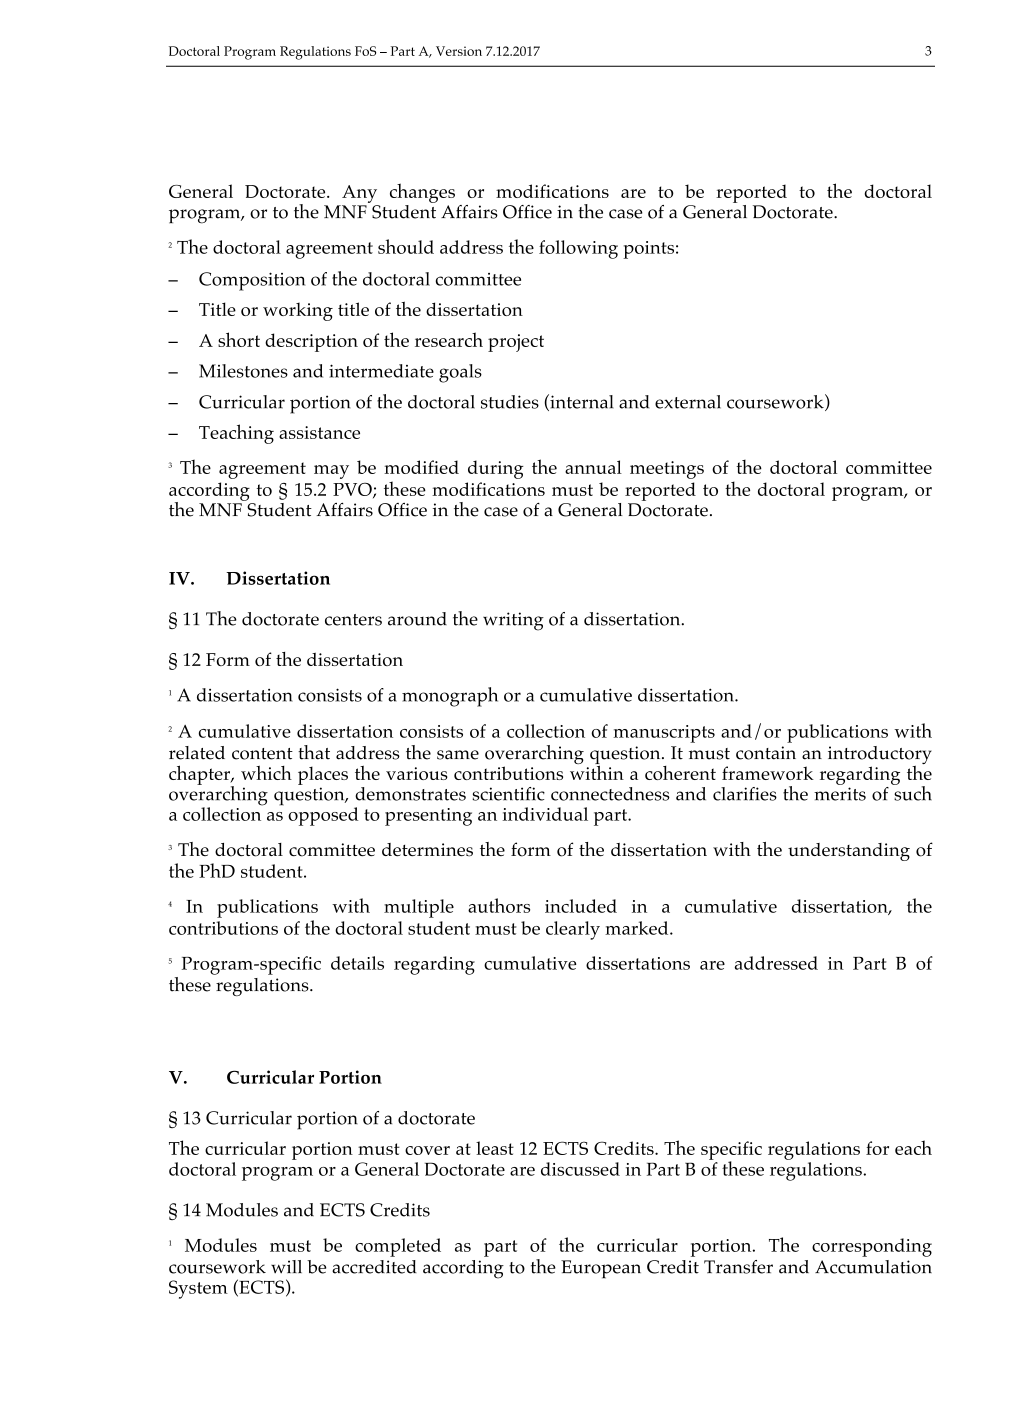 Image resolution: width=1009 pixels, height=1428 pixels. I want to click on writing, so click(513, 621).
